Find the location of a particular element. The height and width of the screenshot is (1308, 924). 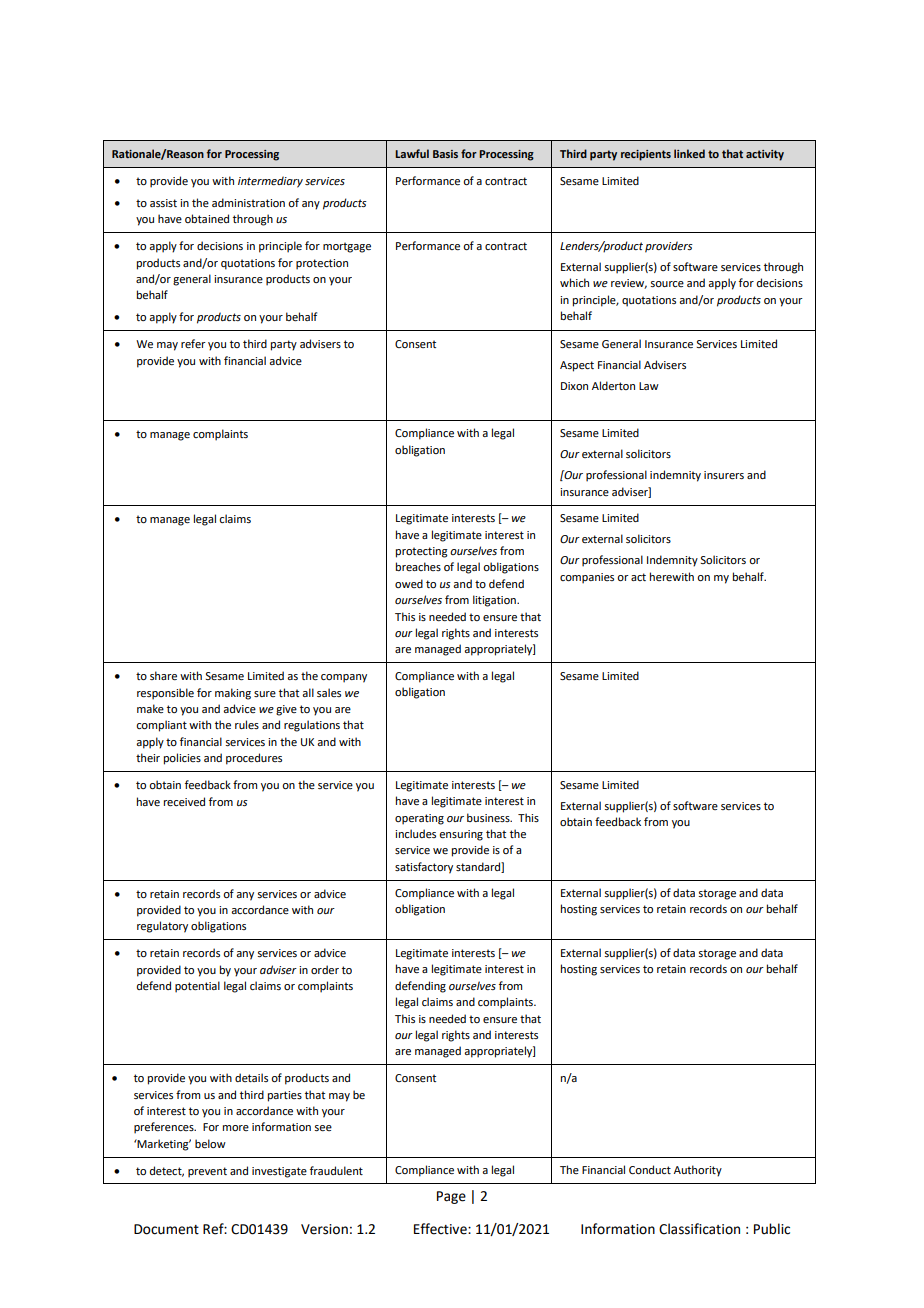

Dixon is located at coordinates (574, 386).
